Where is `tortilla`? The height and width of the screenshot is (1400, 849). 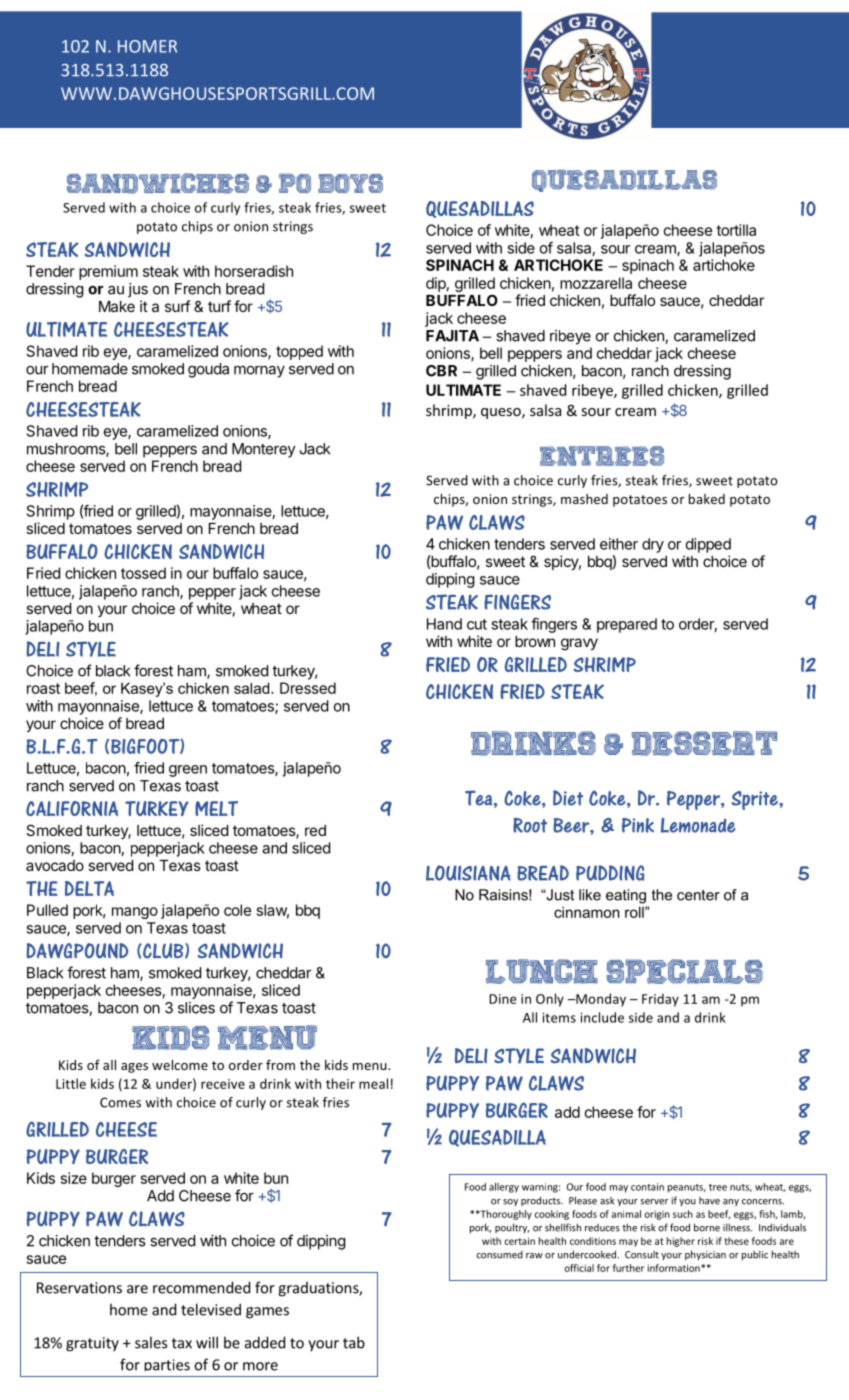 tortilla is located at coordinates (736, 230).
